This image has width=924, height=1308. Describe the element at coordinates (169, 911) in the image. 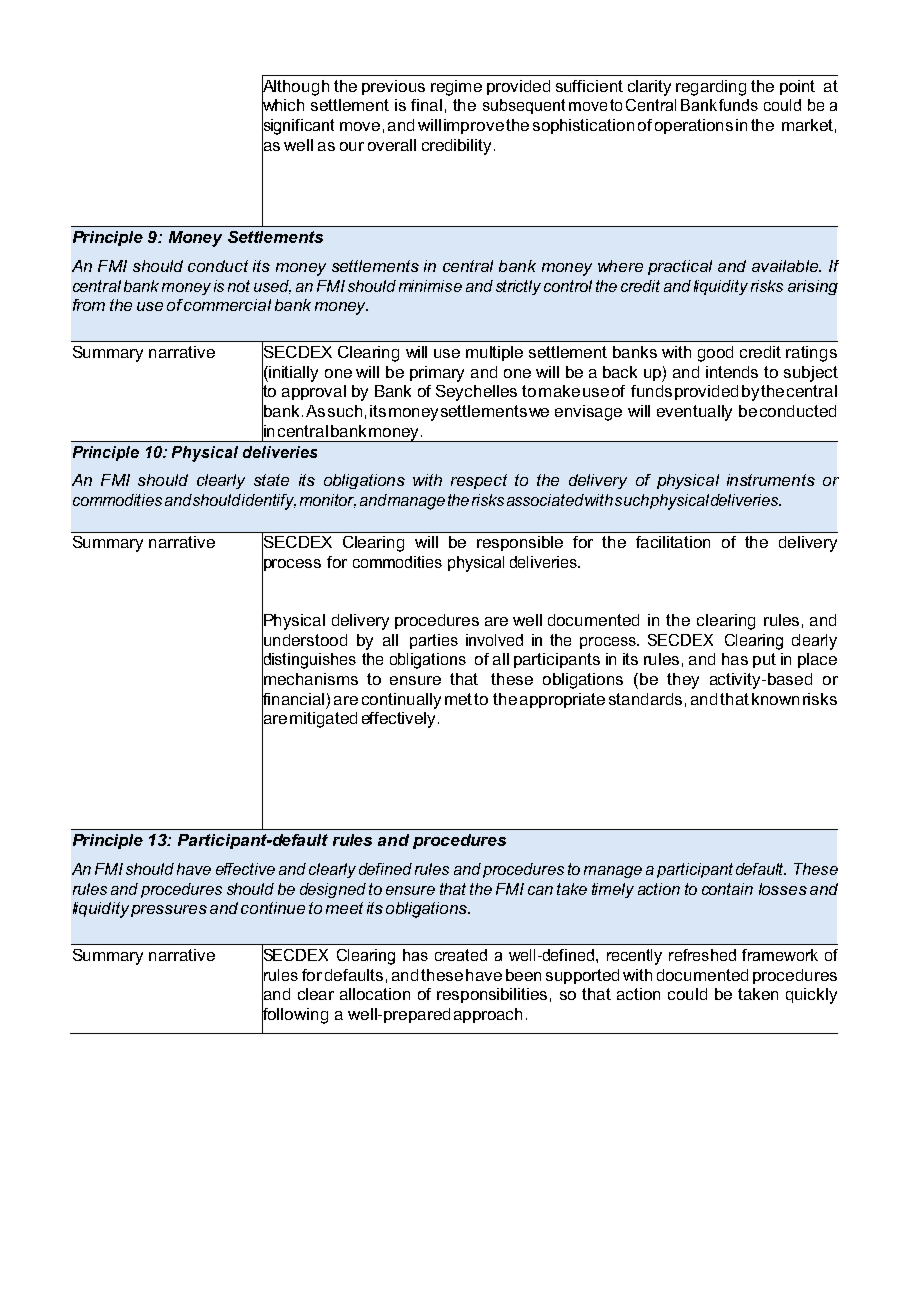

I see `pressures` at that location.
